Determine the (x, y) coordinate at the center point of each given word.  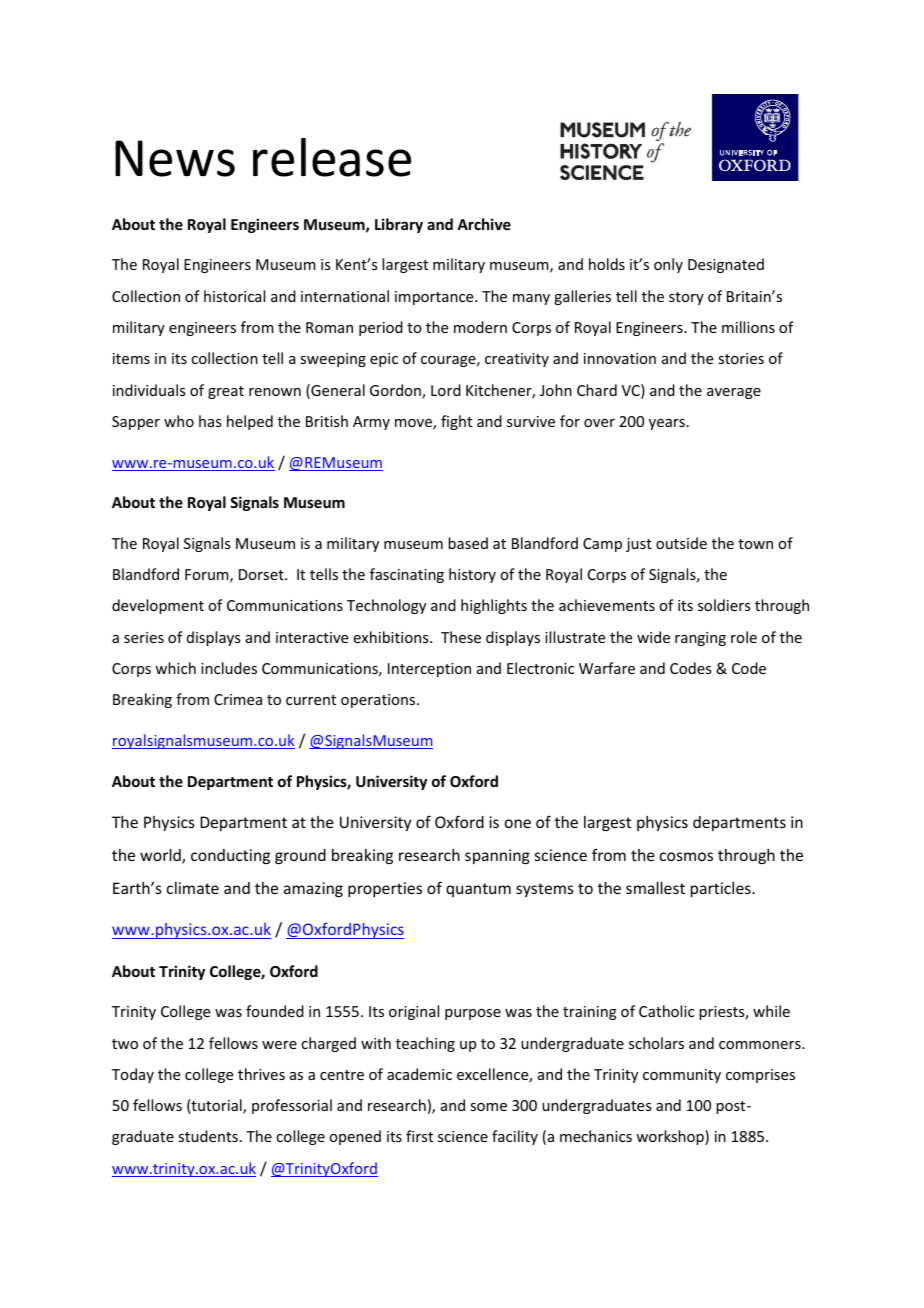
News (175, 158)
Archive (484, 224)
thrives (261, 1074)
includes (229, 668)
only (668, 265)
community (682, 1076)
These (461, 637)
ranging (700, 639)
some (488, 1107)
